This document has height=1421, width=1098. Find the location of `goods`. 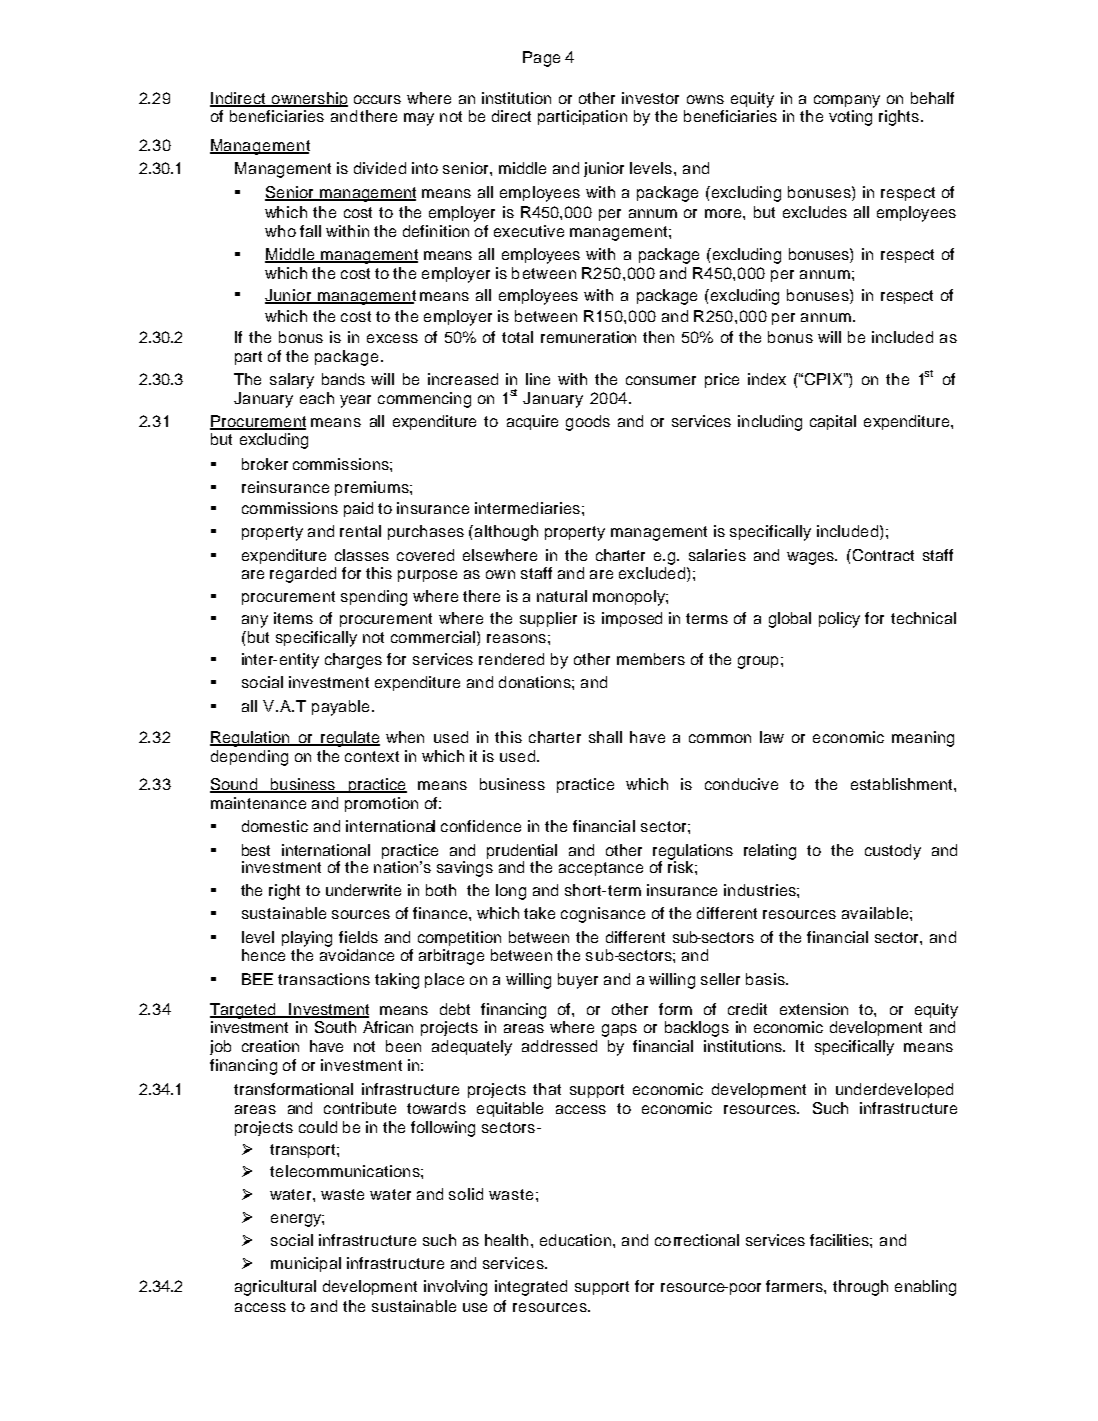

goods is located at coordinates (588, 423).
